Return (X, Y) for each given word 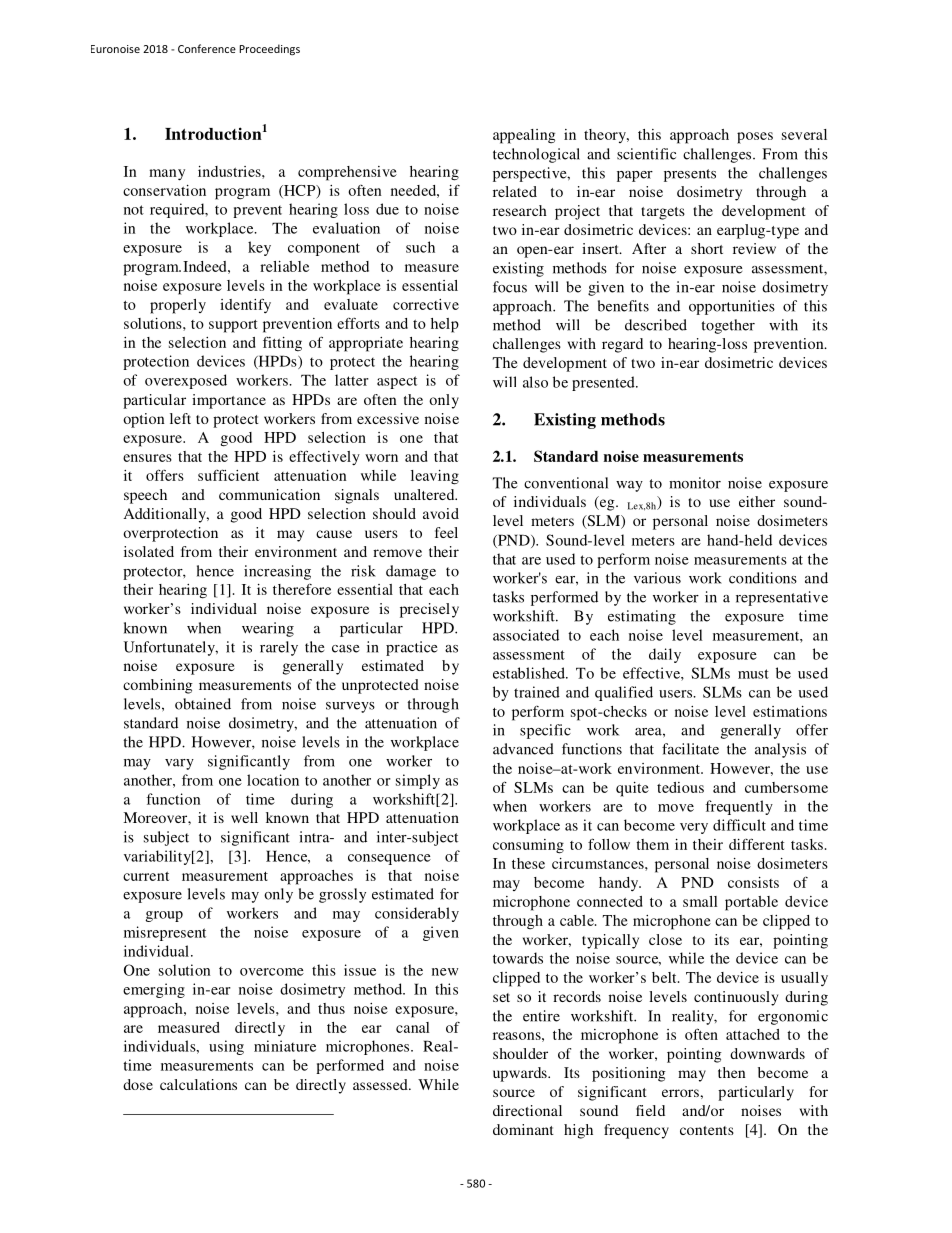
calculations (198, 1084)
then (732, 1072)
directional (527, 1110)
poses (755, 138)
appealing (524, 136)
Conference (207, 48)
